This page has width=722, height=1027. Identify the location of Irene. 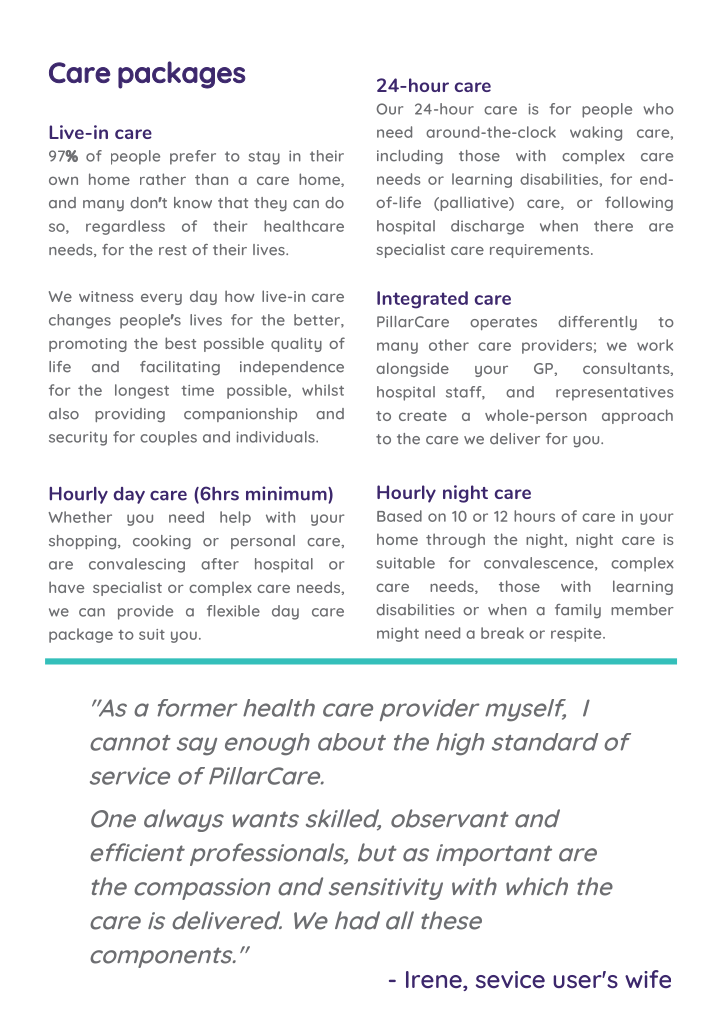
(435, 981).
